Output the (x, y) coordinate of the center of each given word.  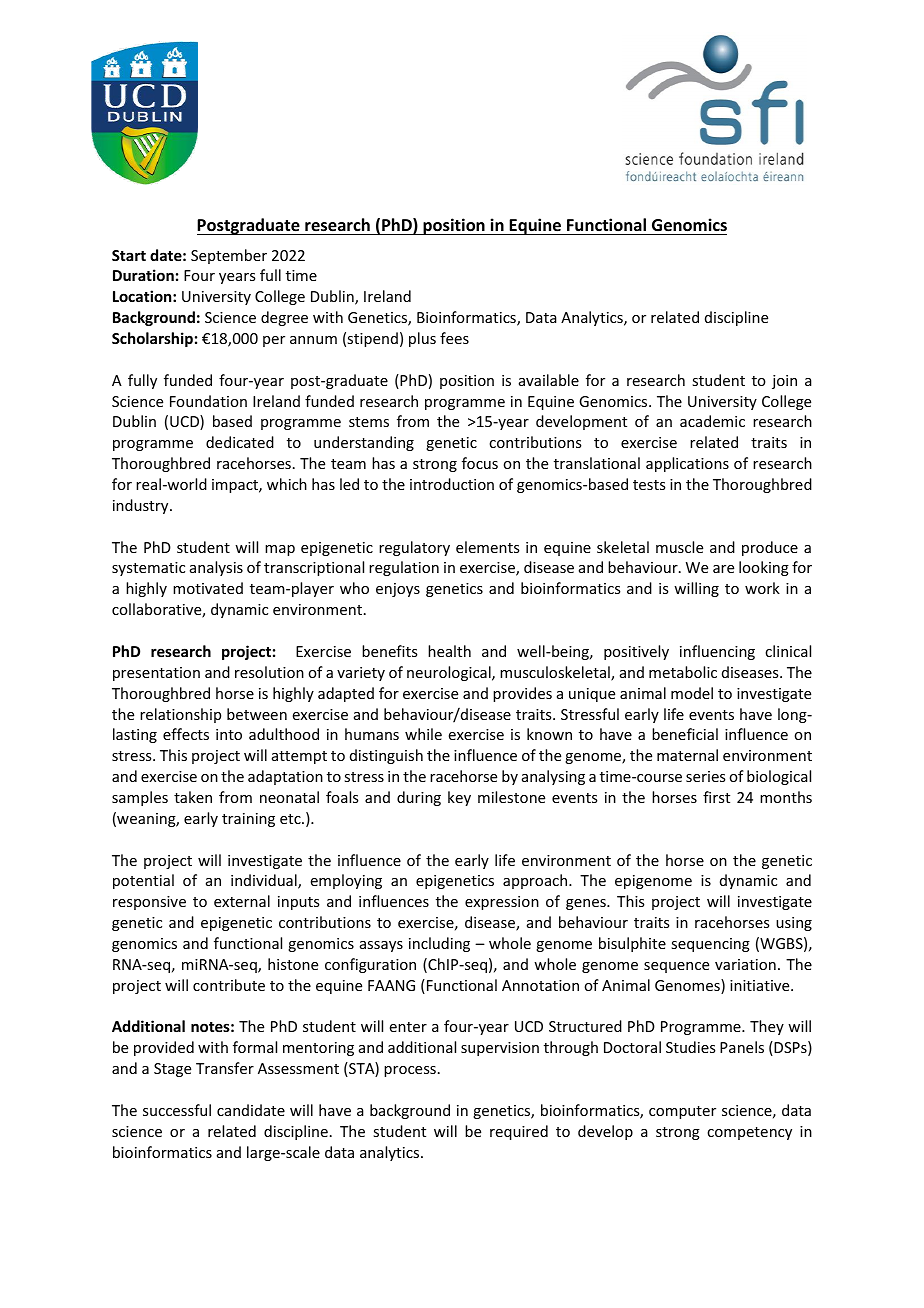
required (519, 1132)
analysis (216, 568)
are (723, 569)
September (229, 256)
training (248, 820)
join (784, 382)
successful (177, 1110)
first (716, 797)
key (459, 798)
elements (487, 547)
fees (454, 338)
